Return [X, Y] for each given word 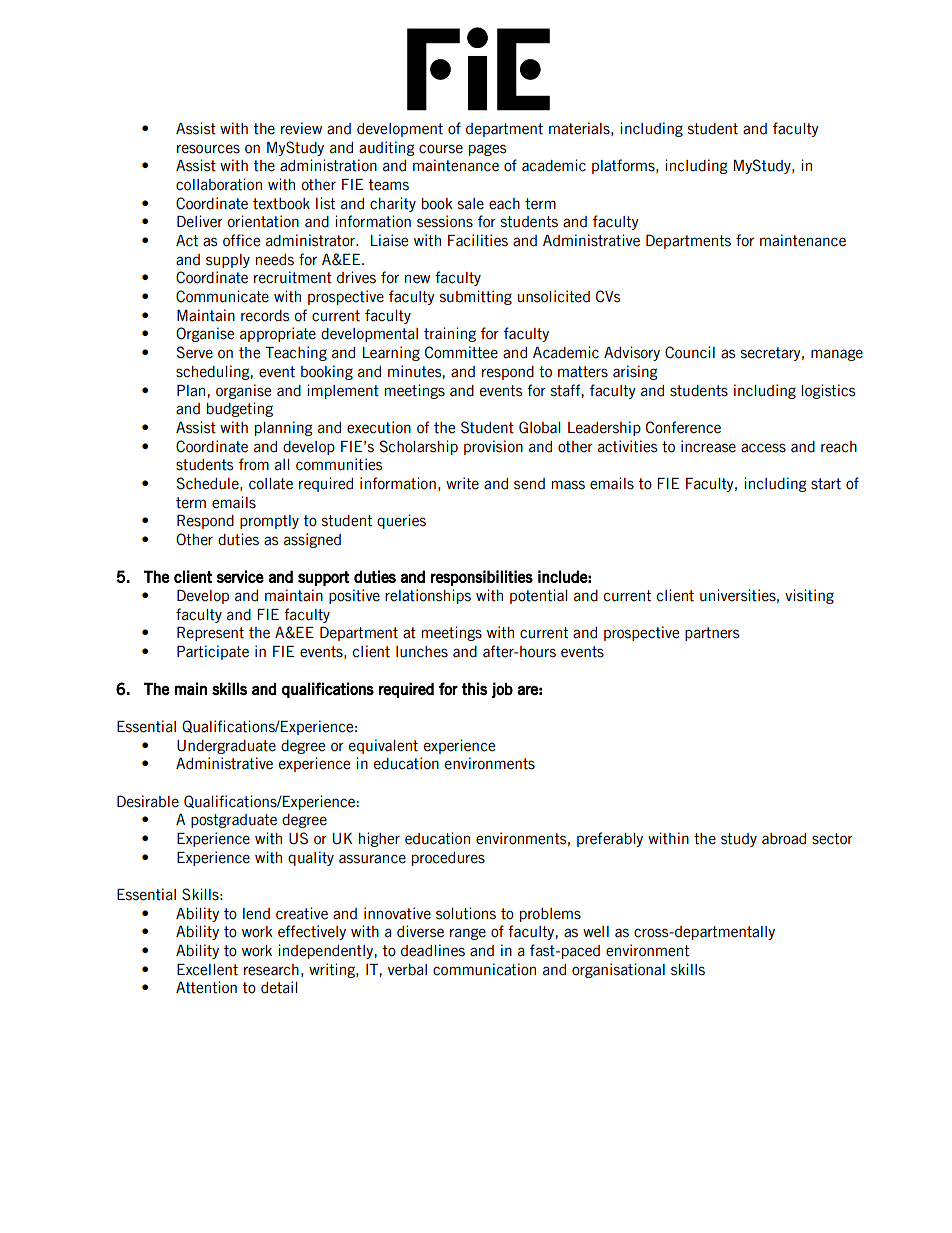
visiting [809, 596]
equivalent [383, 746]
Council [690, 352]
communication [484, 969]
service [240, 576]
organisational [618, 970]
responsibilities [482, 578]
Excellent [207, 970]
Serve [195, 352]
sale [471, 204]
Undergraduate [226, 747]
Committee [461, 352]
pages [487, 150]
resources [208, 149]
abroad [784, 839]
